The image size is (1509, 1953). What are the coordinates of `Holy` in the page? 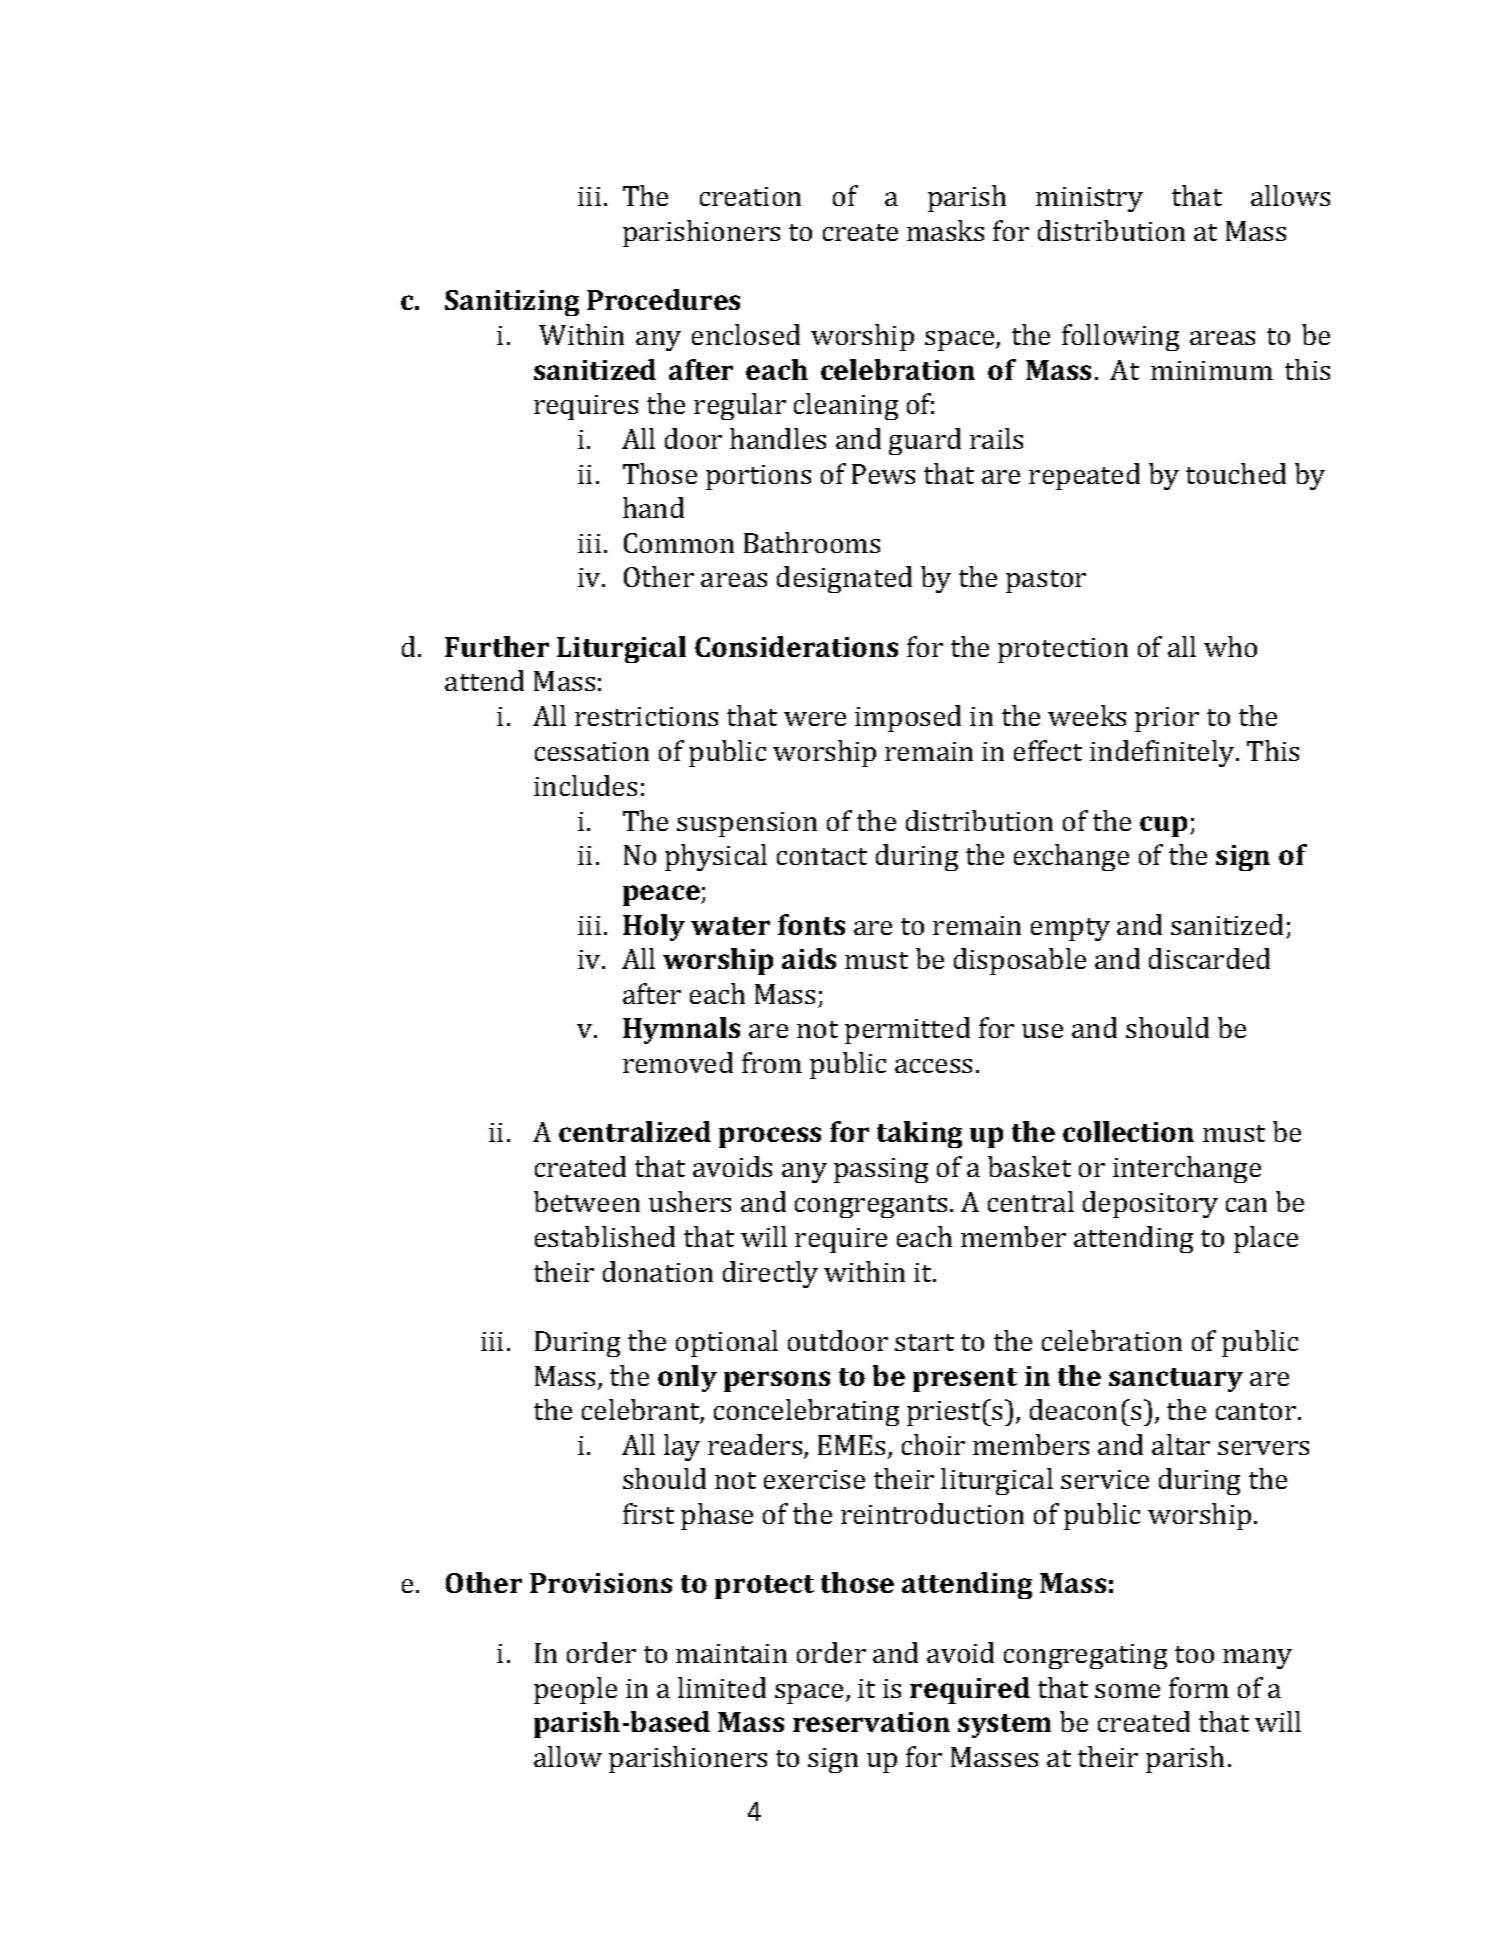 It's located at (654, 927).
